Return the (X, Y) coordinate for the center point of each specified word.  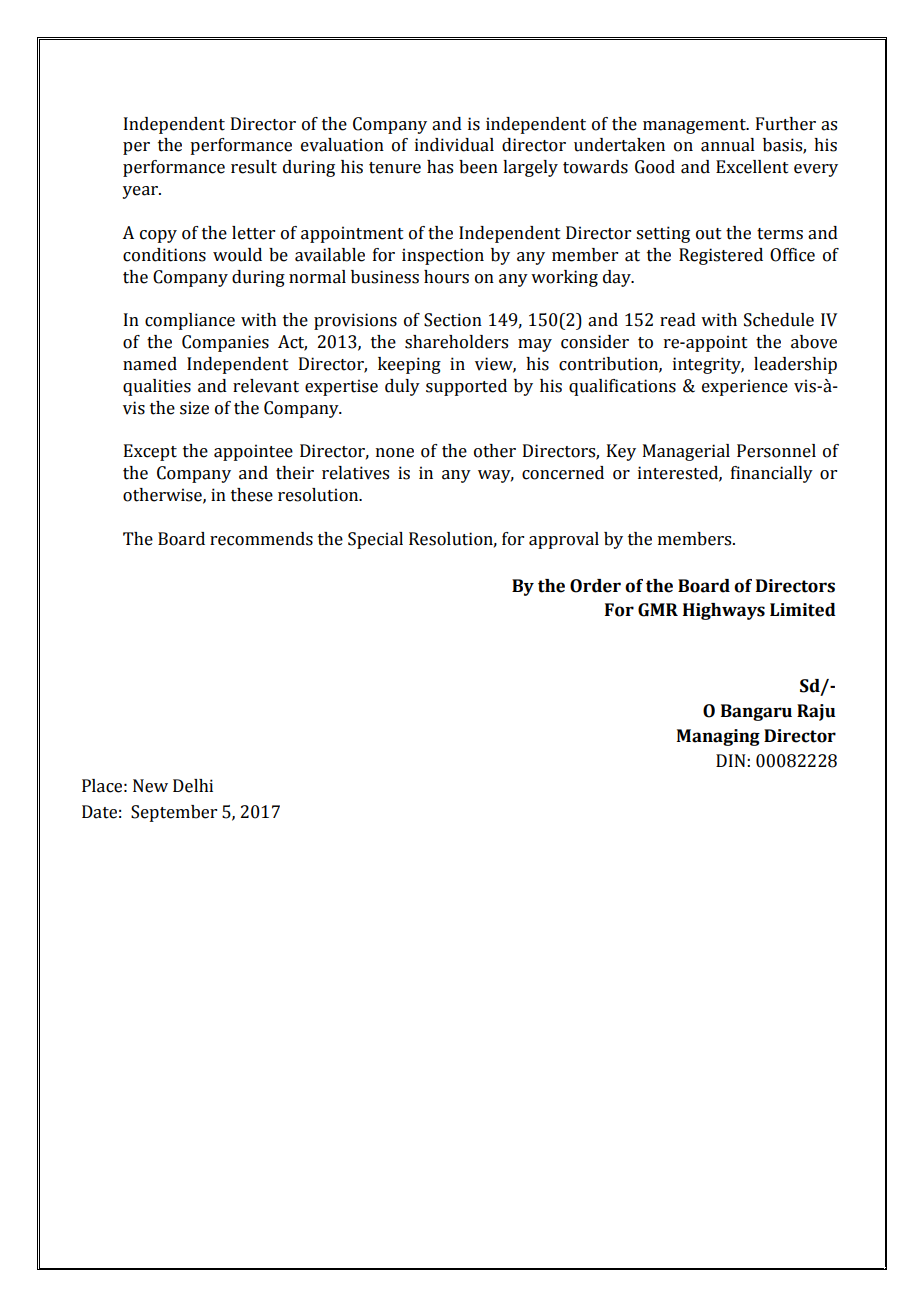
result (254, 167)
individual (454, 145)
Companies (225, 343)
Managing (718, 737)
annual (728, 145)
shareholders (456, 342)
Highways (724, 611)
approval (564, 540)
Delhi (193, 786)
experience (745, 387)
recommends (261, 539)
